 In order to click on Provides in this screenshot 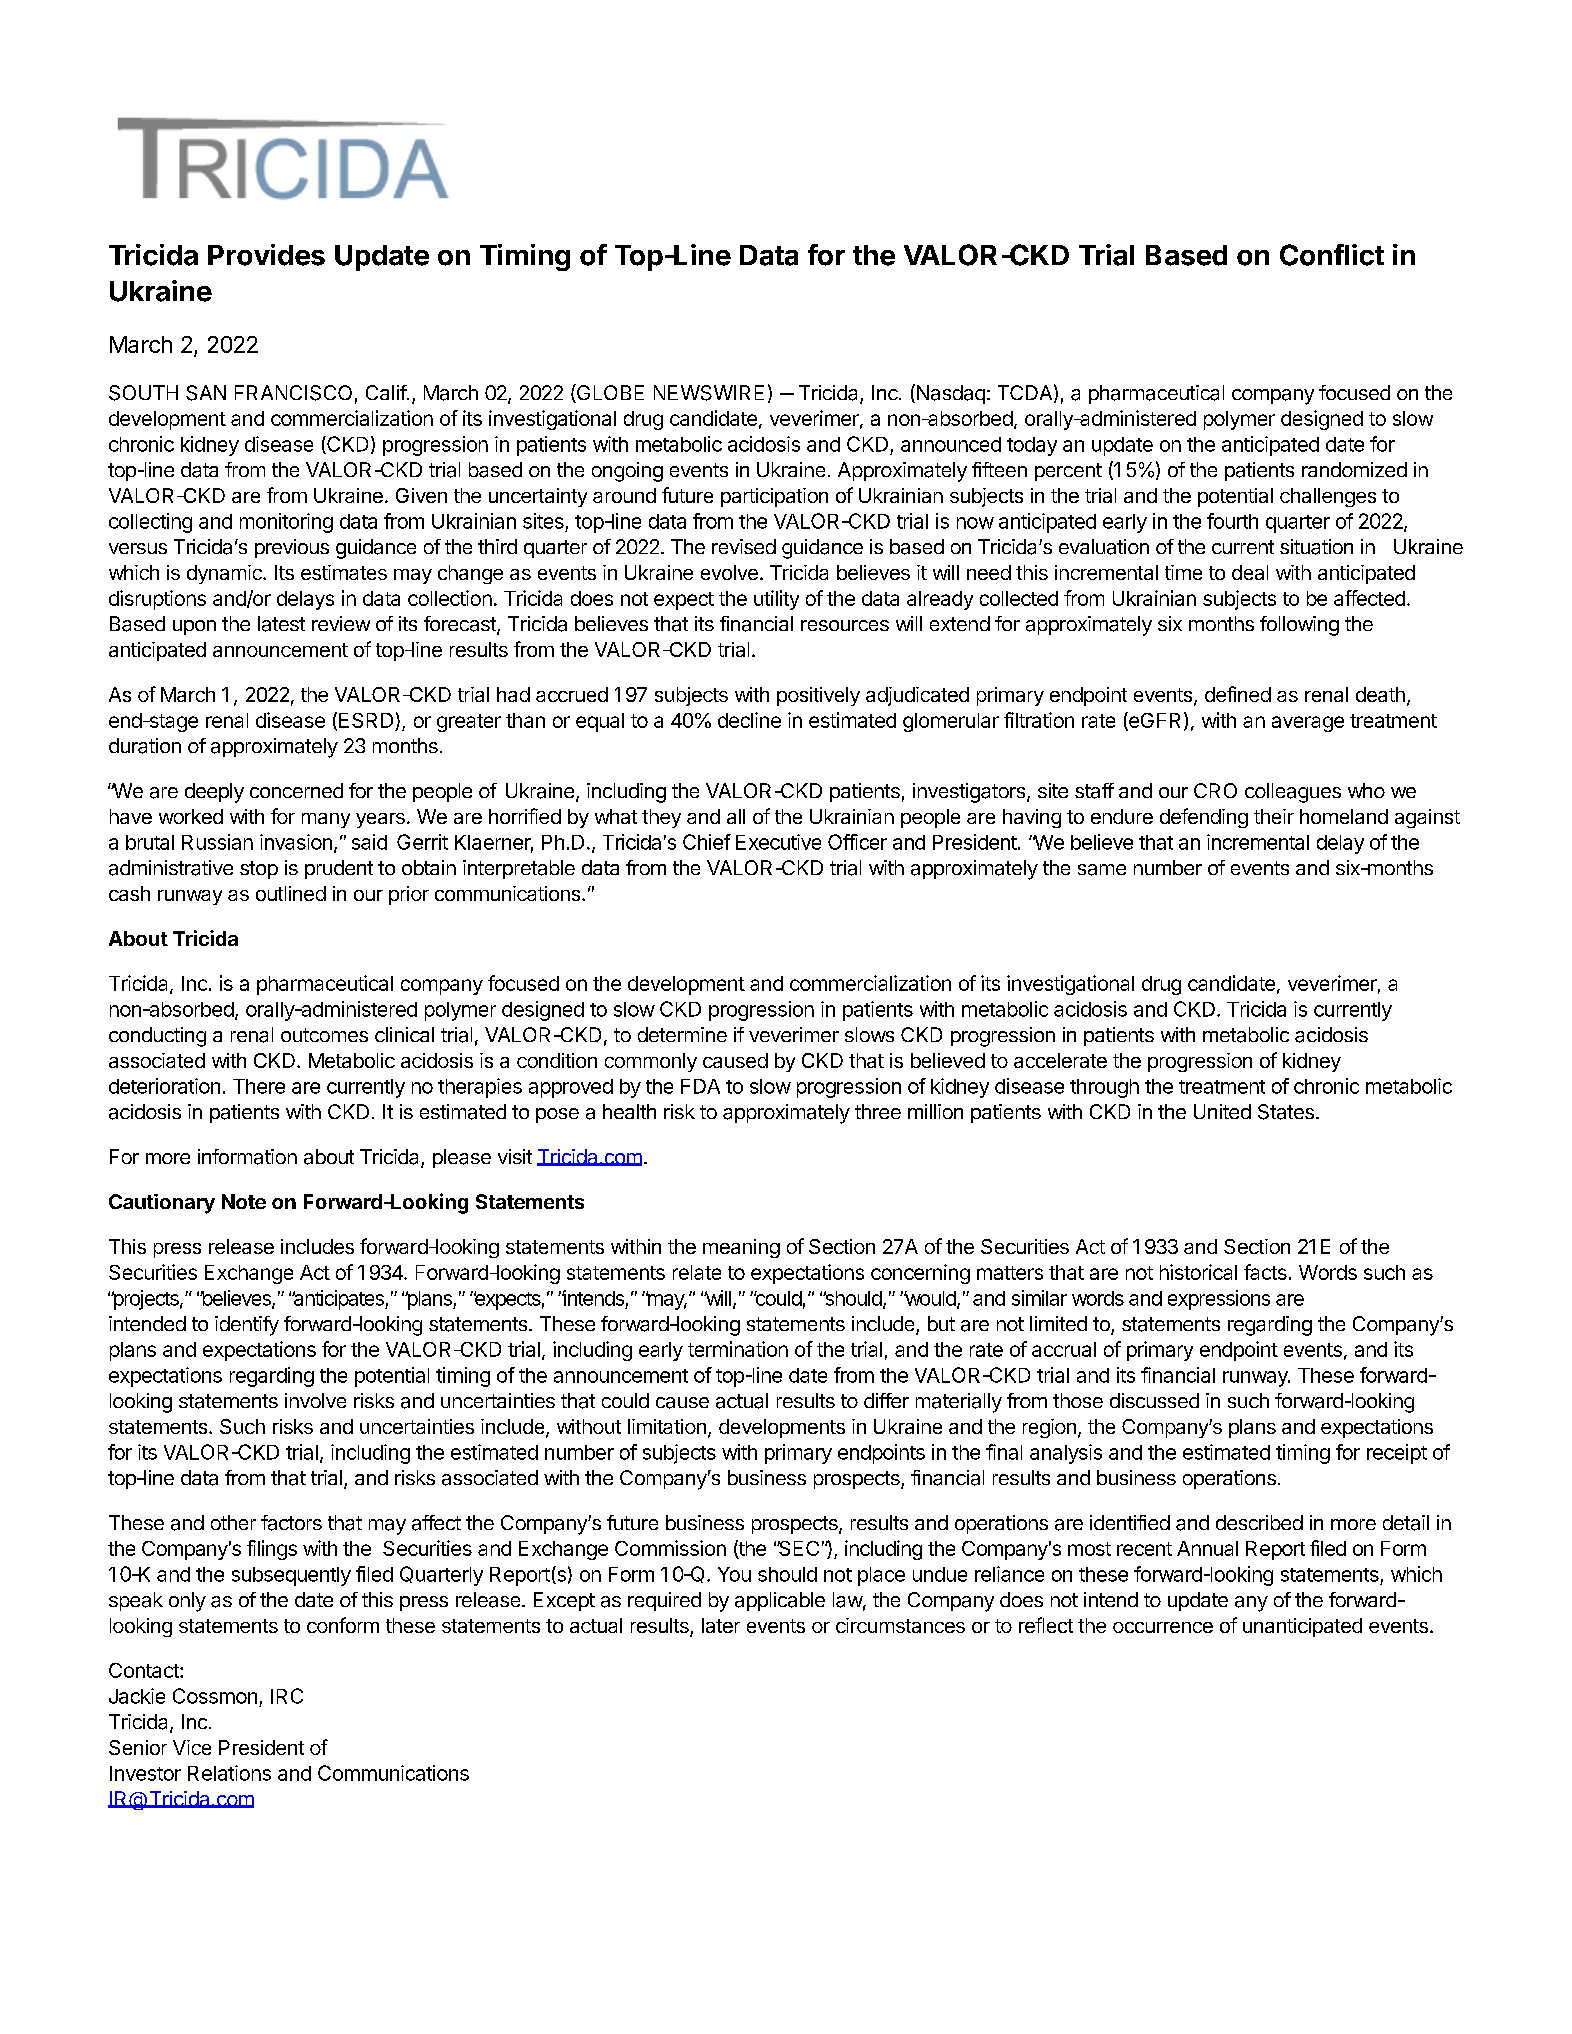, I will do `click(266, 255)`.
